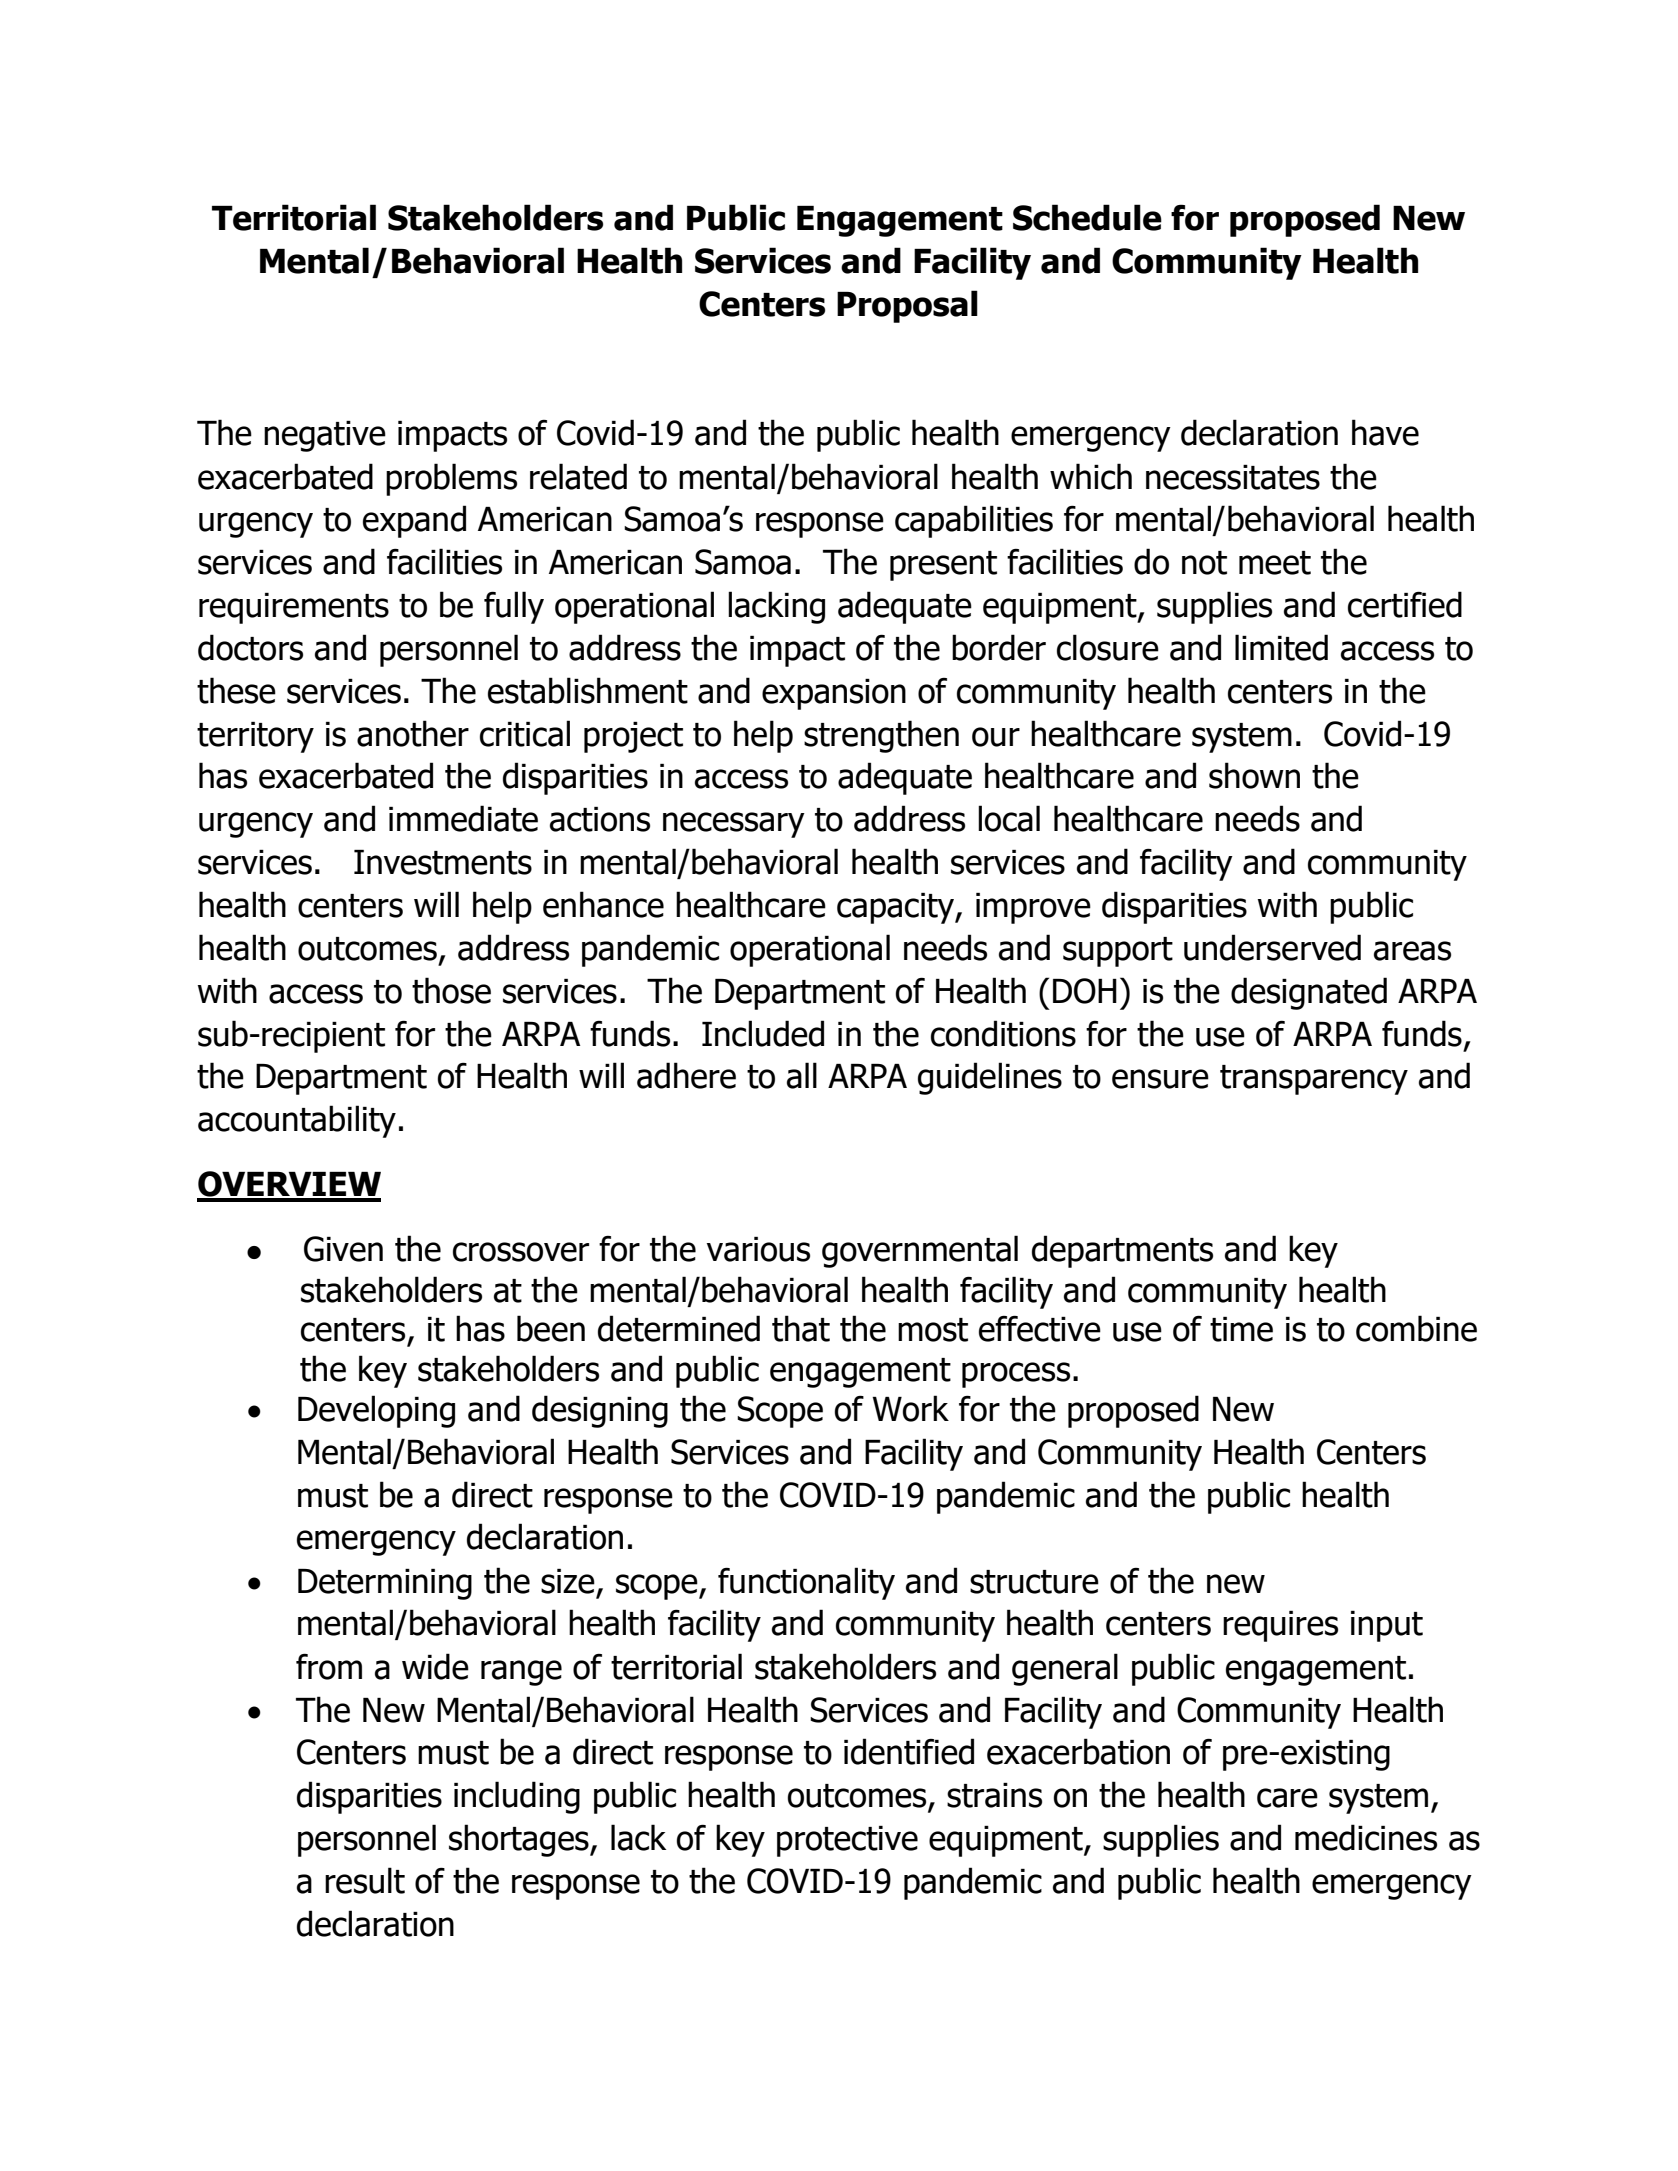 The image size is (1678, 2171). I want to click on medicines, so click(1366, 1837).
